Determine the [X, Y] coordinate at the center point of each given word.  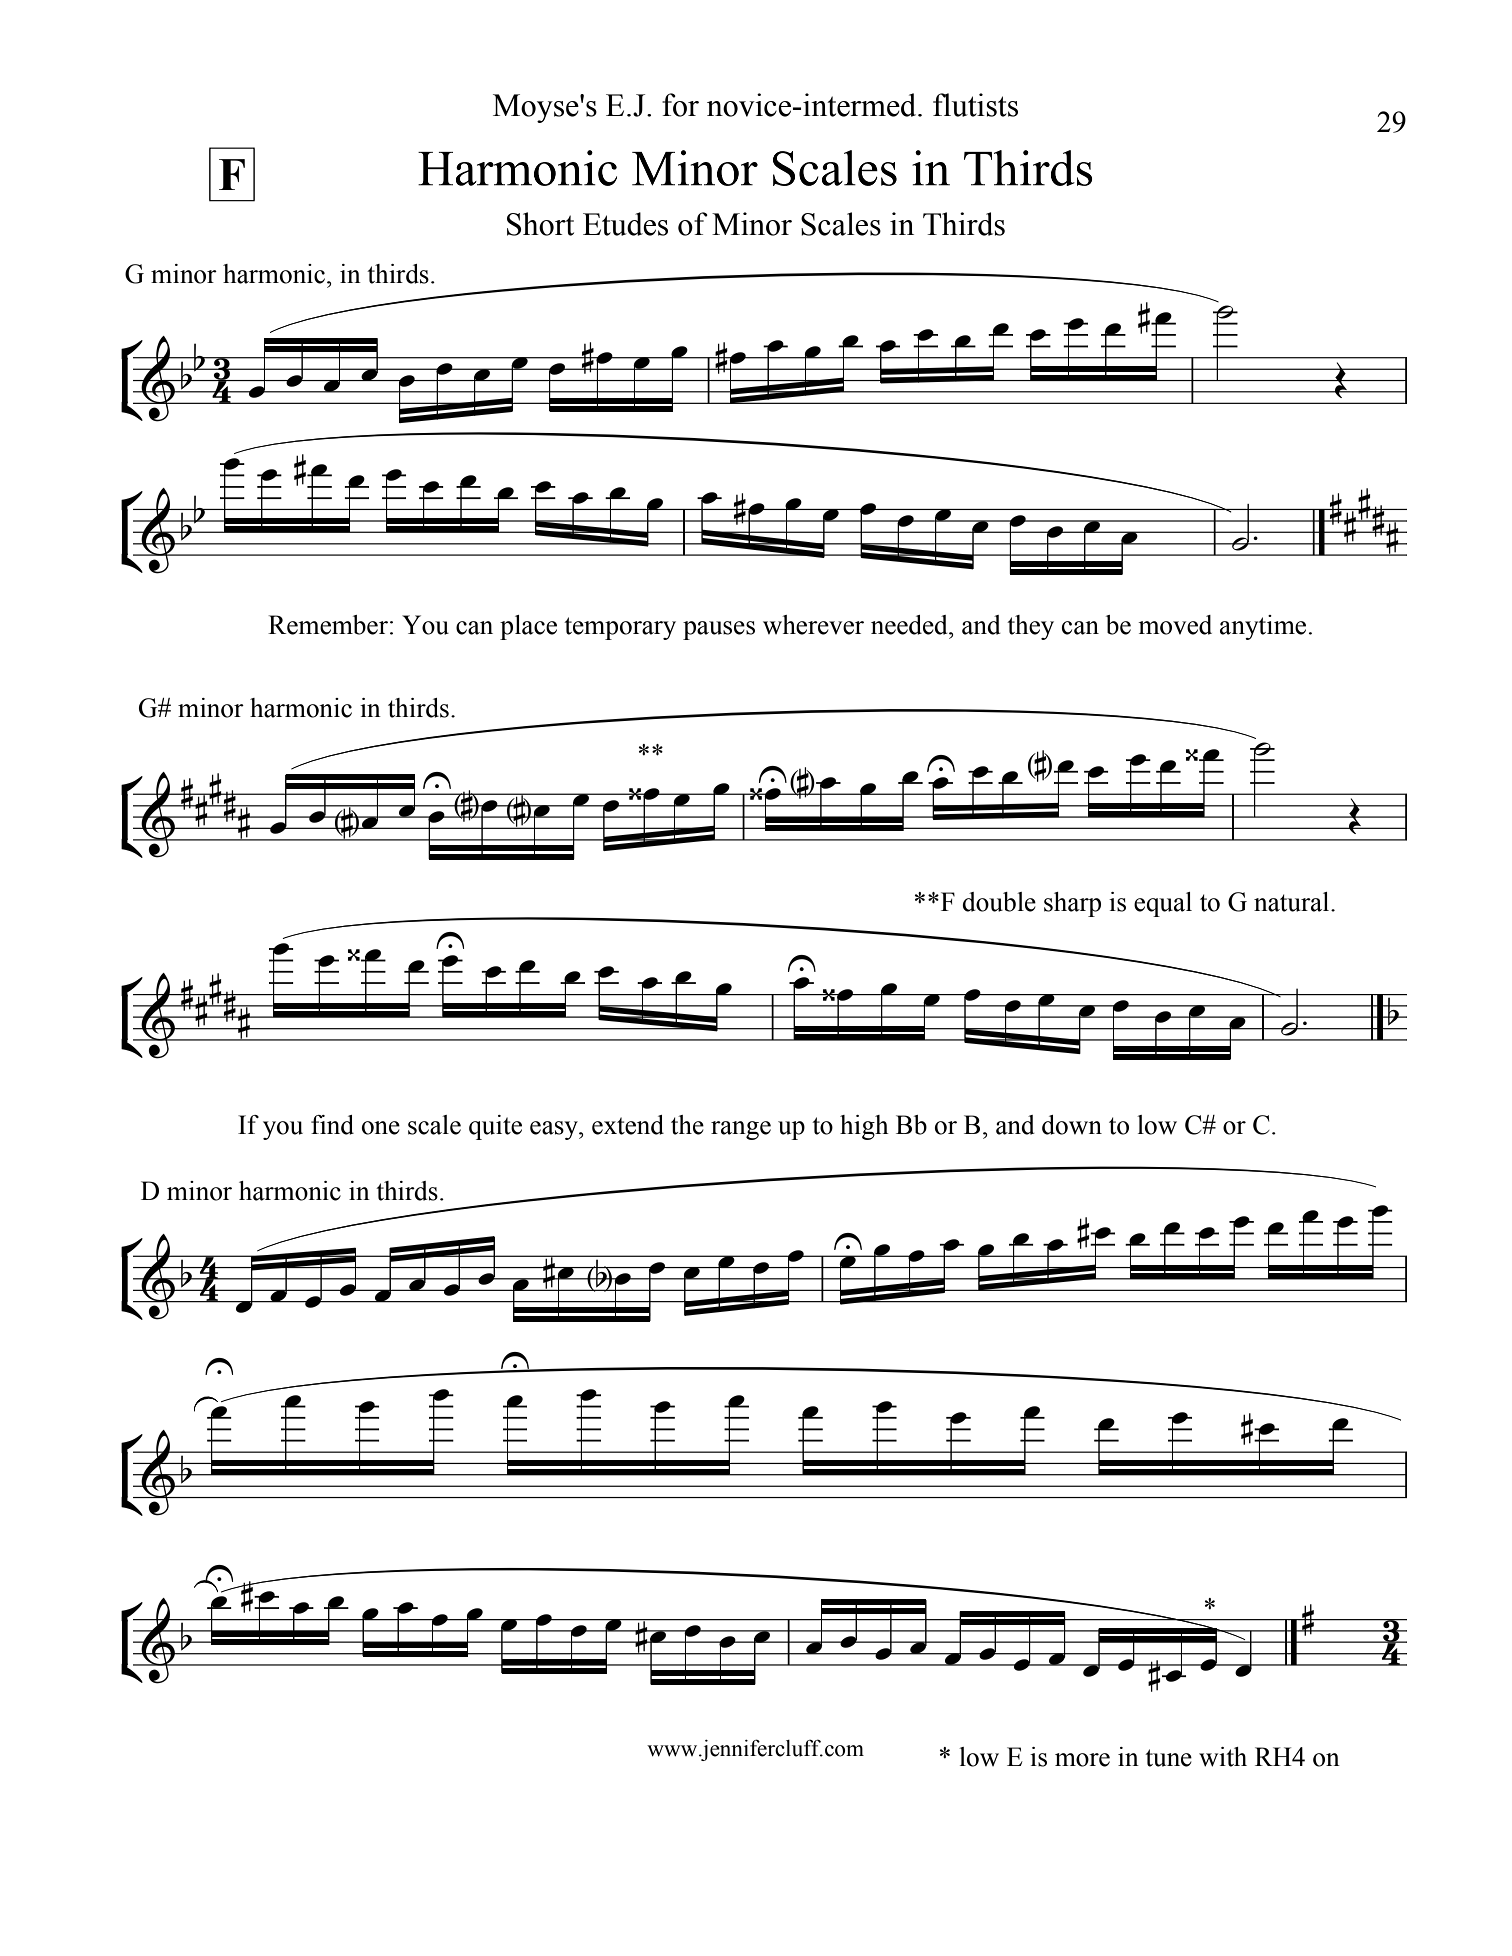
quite [495, 1127]
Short [540, 224]
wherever [813, 625]
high [864, 1127]
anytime [1263, 627]
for [680, 105]
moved [1175, 625]
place [528, 627]
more [1082, 1760]
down [1072, 1125]
